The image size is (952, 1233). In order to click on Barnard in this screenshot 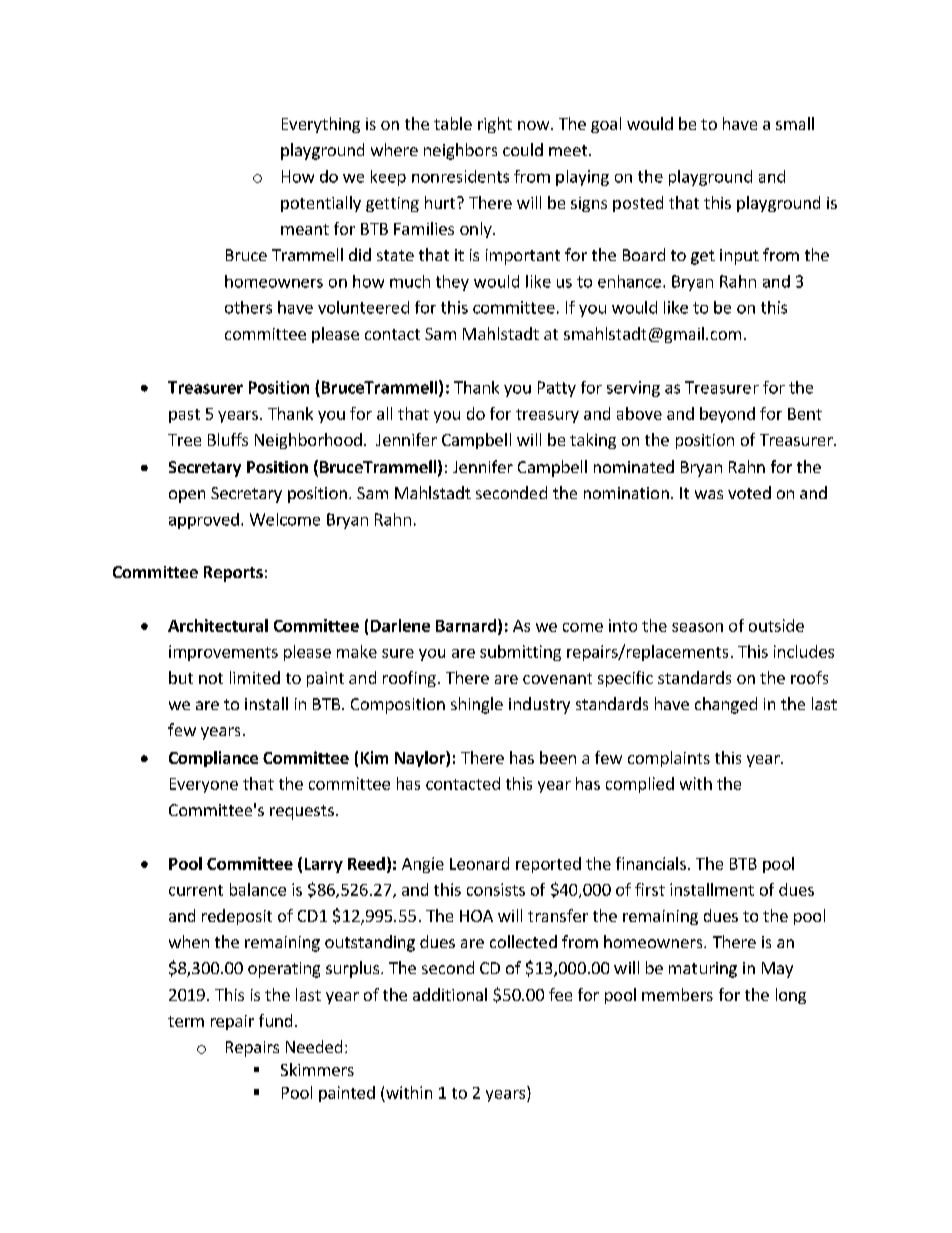, I will do `click(467, 626)`.
